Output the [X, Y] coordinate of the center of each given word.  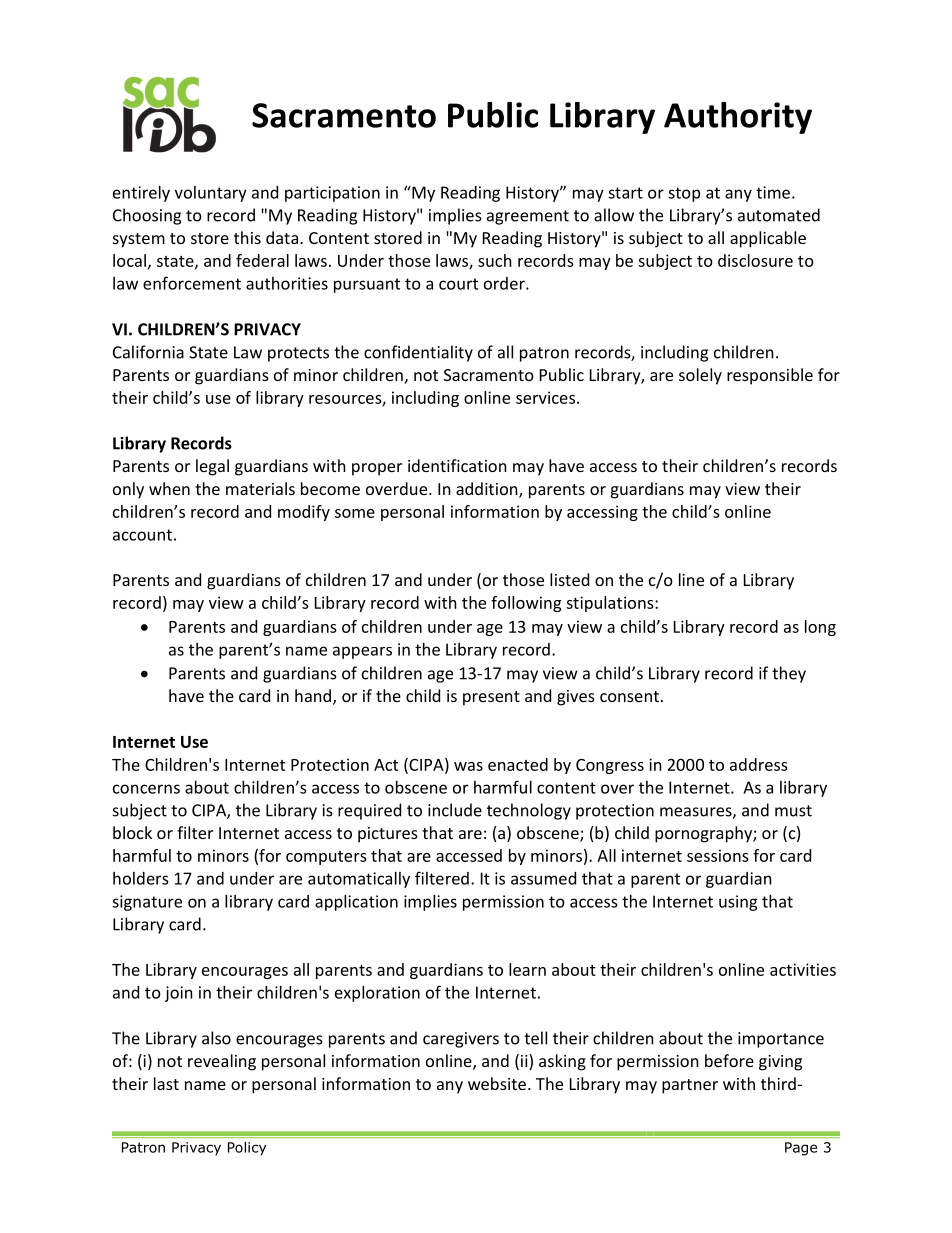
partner [690, 1086]
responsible [770, 376]
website [497, 1083]
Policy [247, 1149]
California [148, 352]
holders [141, 878]
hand [313, 695]
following [526, 604]
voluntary [211, 194]
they [789, 674]
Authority [738, 118]
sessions [718, 855]
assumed [543, 878]
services [545, 397]
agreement [528, 217]
